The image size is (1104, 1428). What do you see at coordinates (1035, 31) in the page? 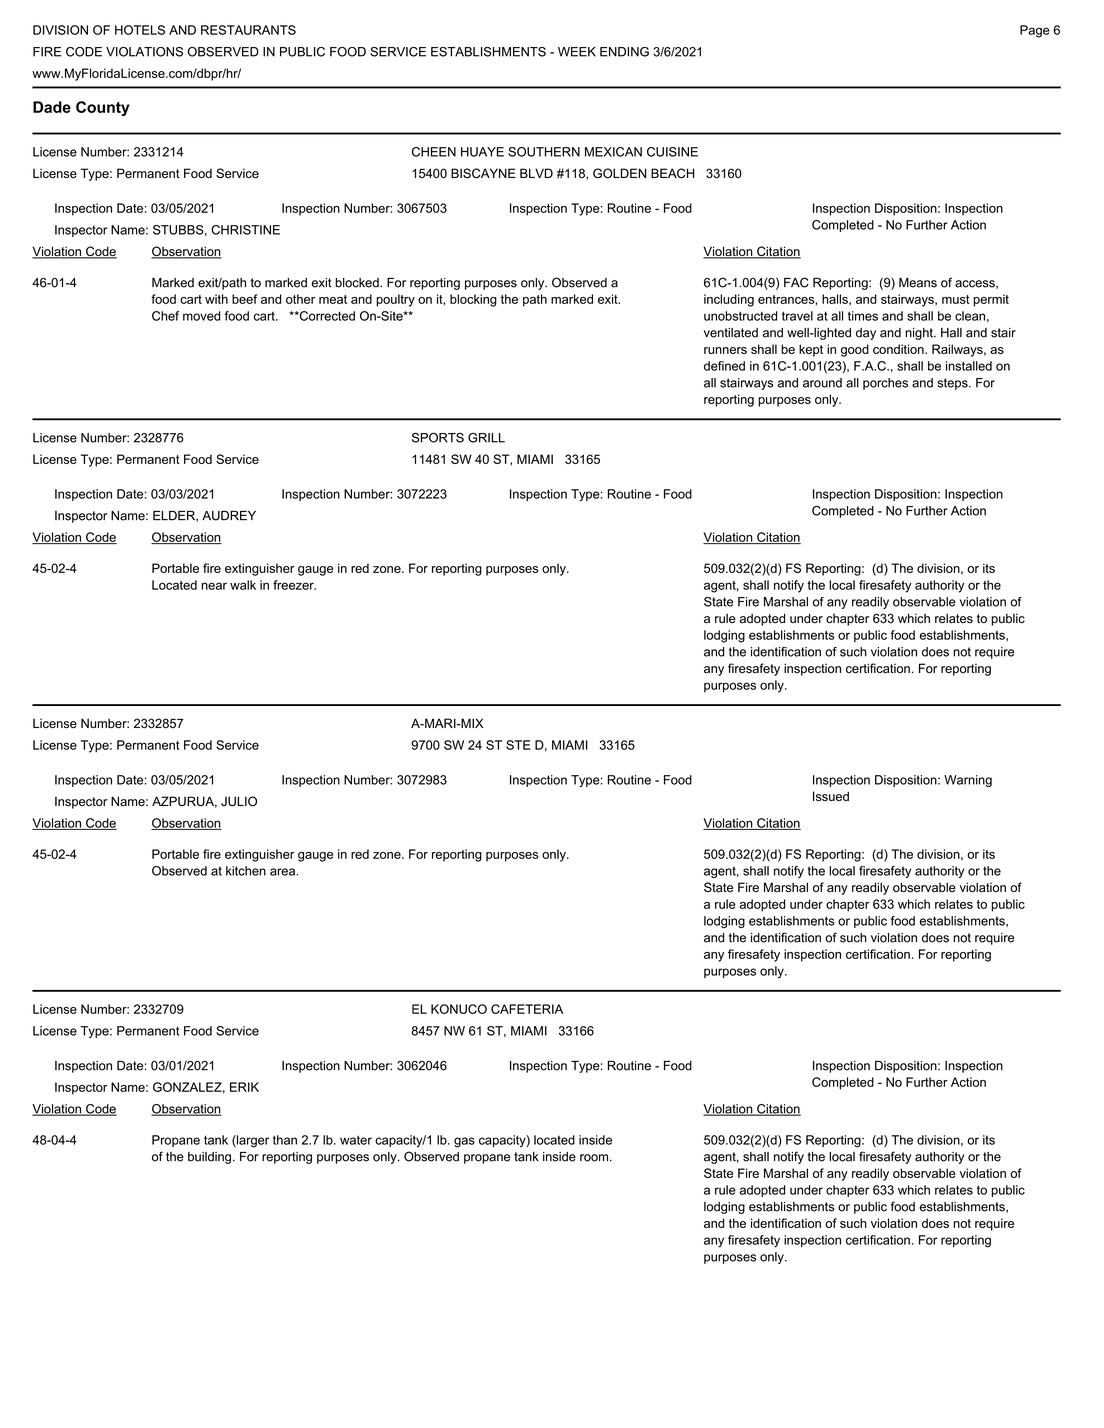
I see `Page` at bounding box center [1035, 31].
